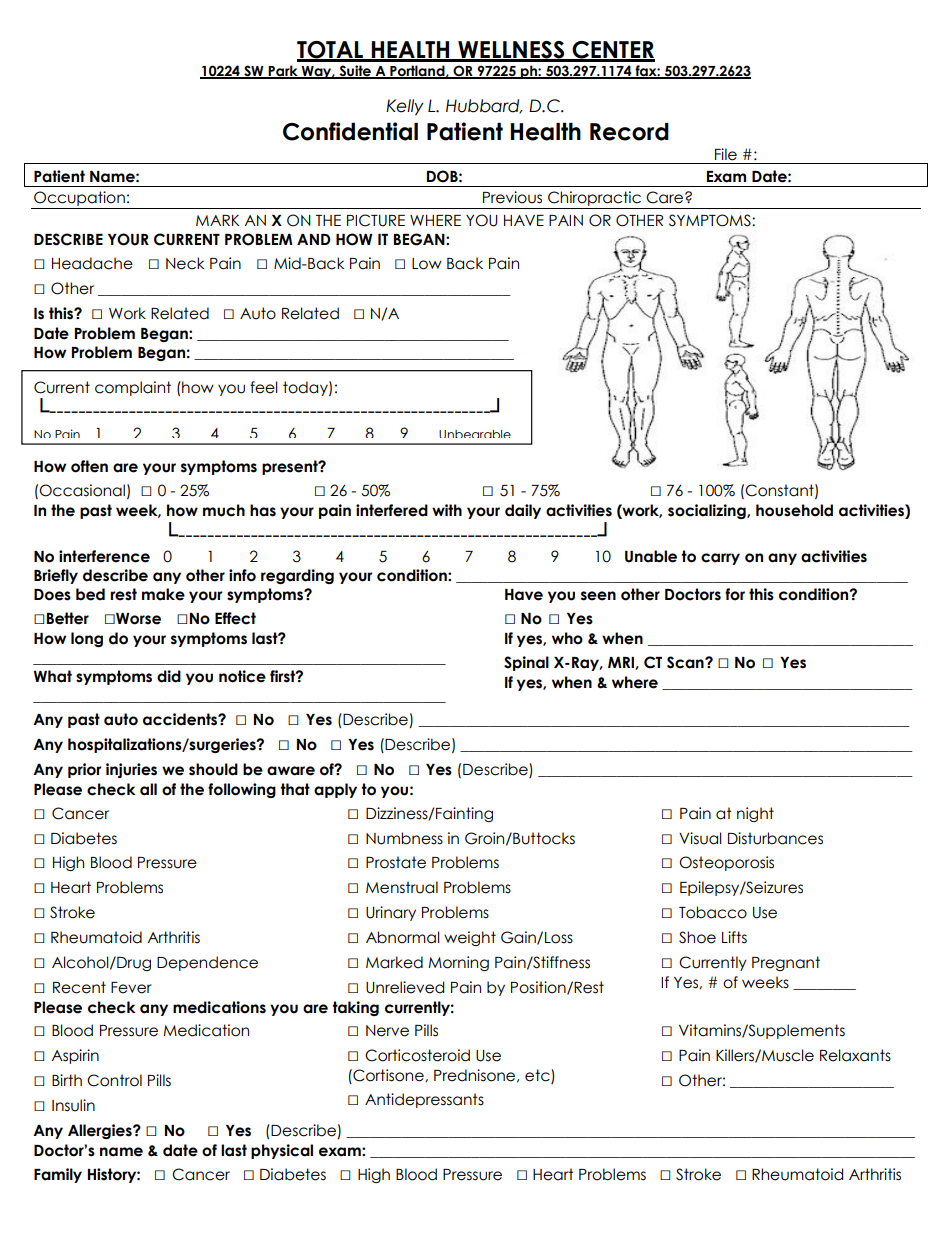  What do you see at coordinates (475, 434) in the screenshot?
I see `Unbearable` at bounding box center [475, 434].
